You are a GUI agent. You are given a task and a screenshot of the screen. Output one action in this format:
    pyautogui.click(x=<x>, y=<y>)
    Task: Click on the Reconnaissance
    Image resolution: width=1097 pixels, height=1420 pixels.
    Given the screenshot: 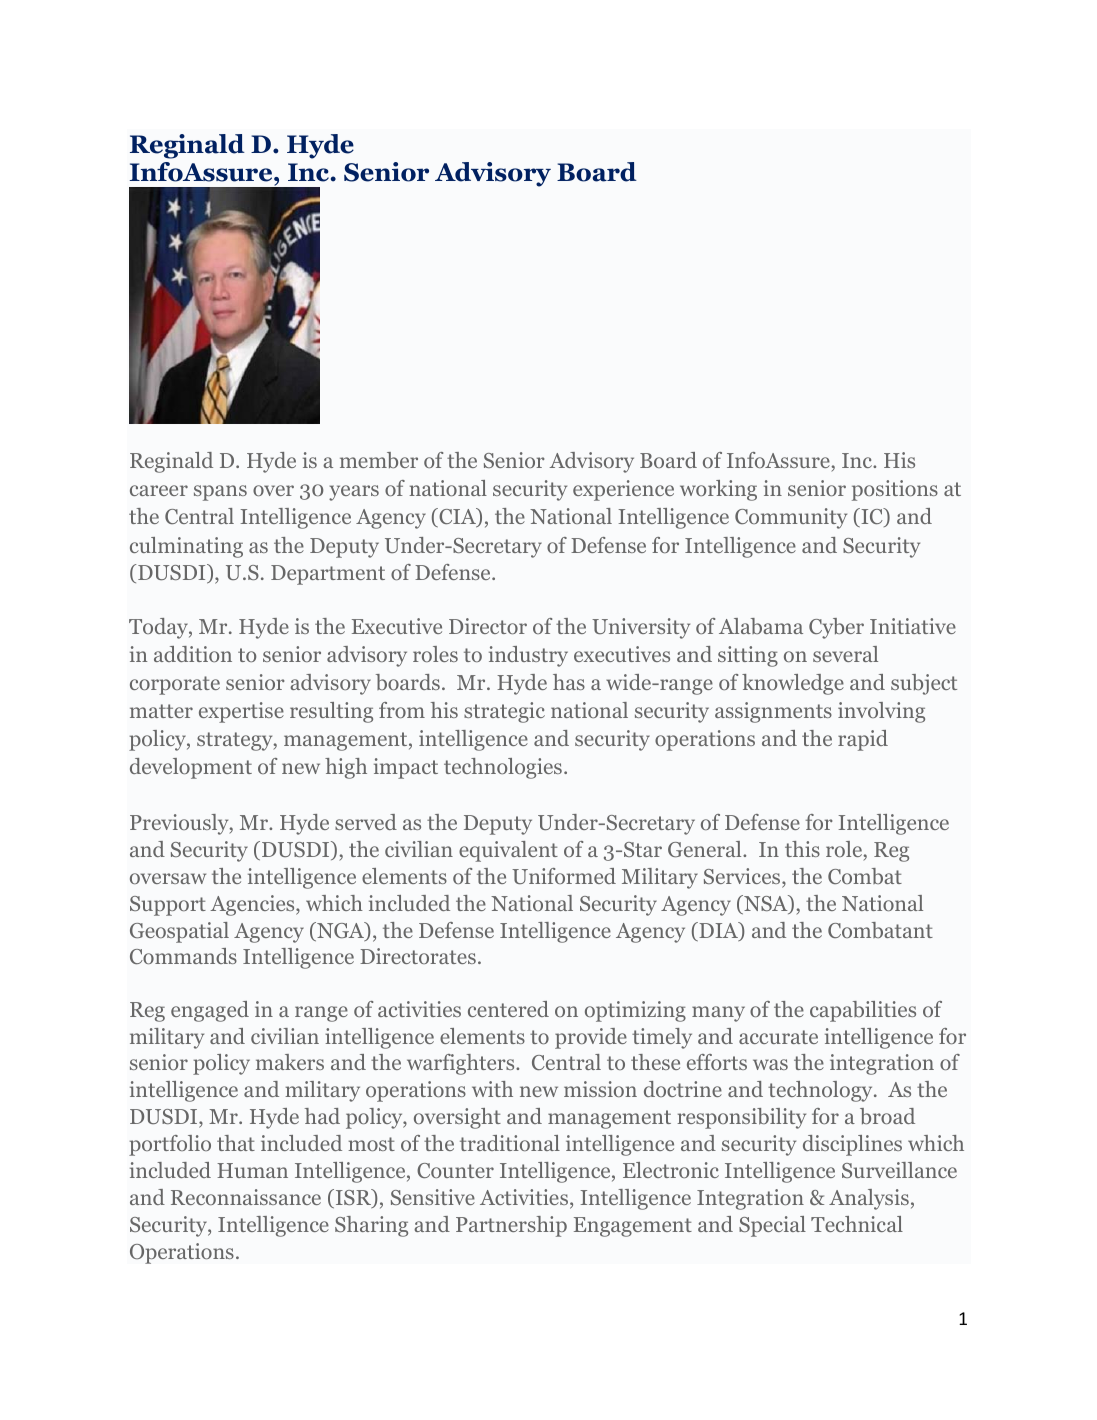 What is the action you would take?
    pyautogui.click(x=246, y=1197)
